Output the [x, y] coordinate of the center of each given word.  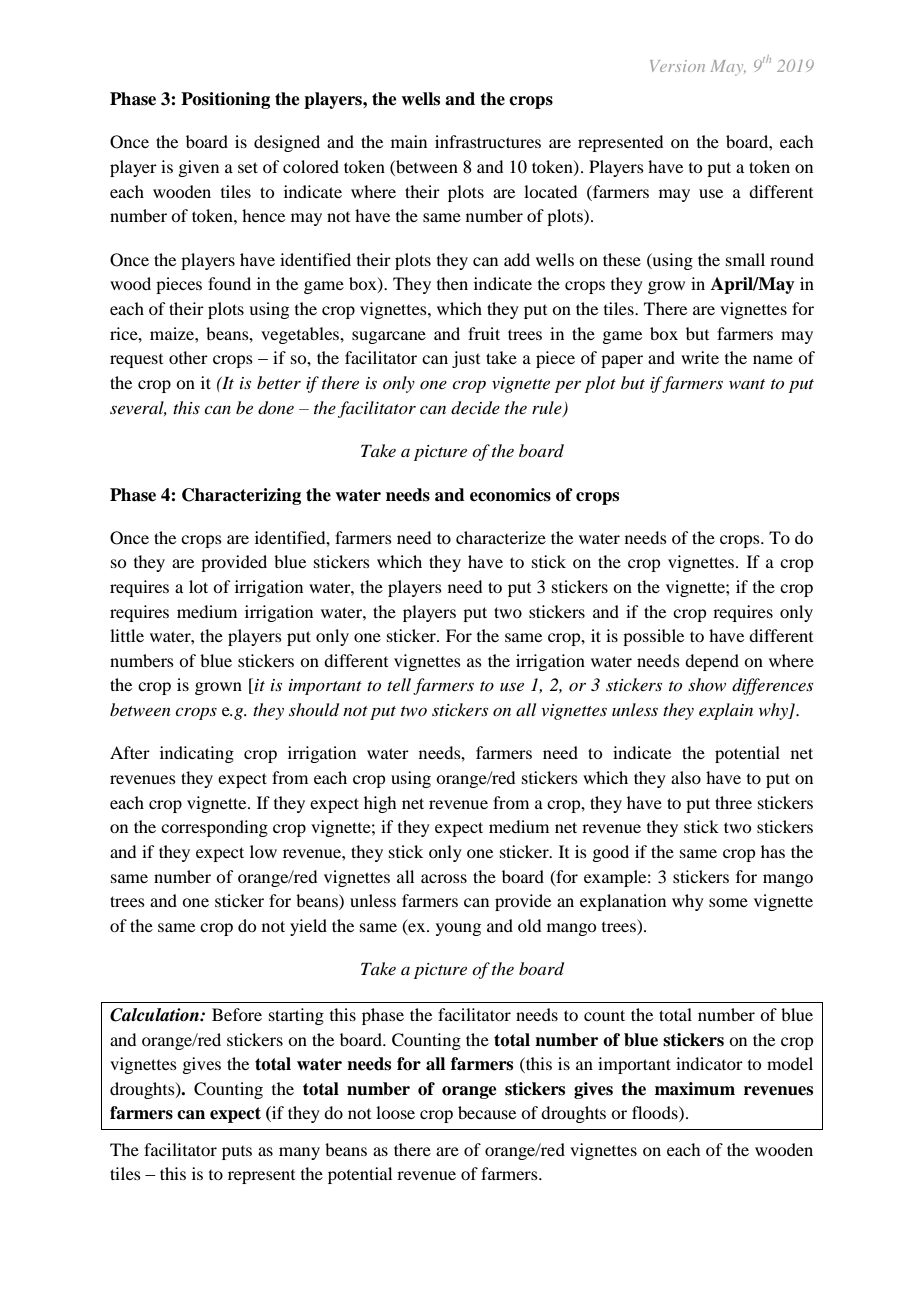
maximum [695, 1089]
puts [237, 1153]
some [728, 902]
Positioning [225, 100]
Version [677, 66]
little [127, 635]
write [700, 357]
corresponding [214, 828]
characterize [501, 537]
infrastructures [488, 141]
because [487, 1112]
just [466, 359]
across [444, 878]
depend [712, 662]
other [188, 357]
